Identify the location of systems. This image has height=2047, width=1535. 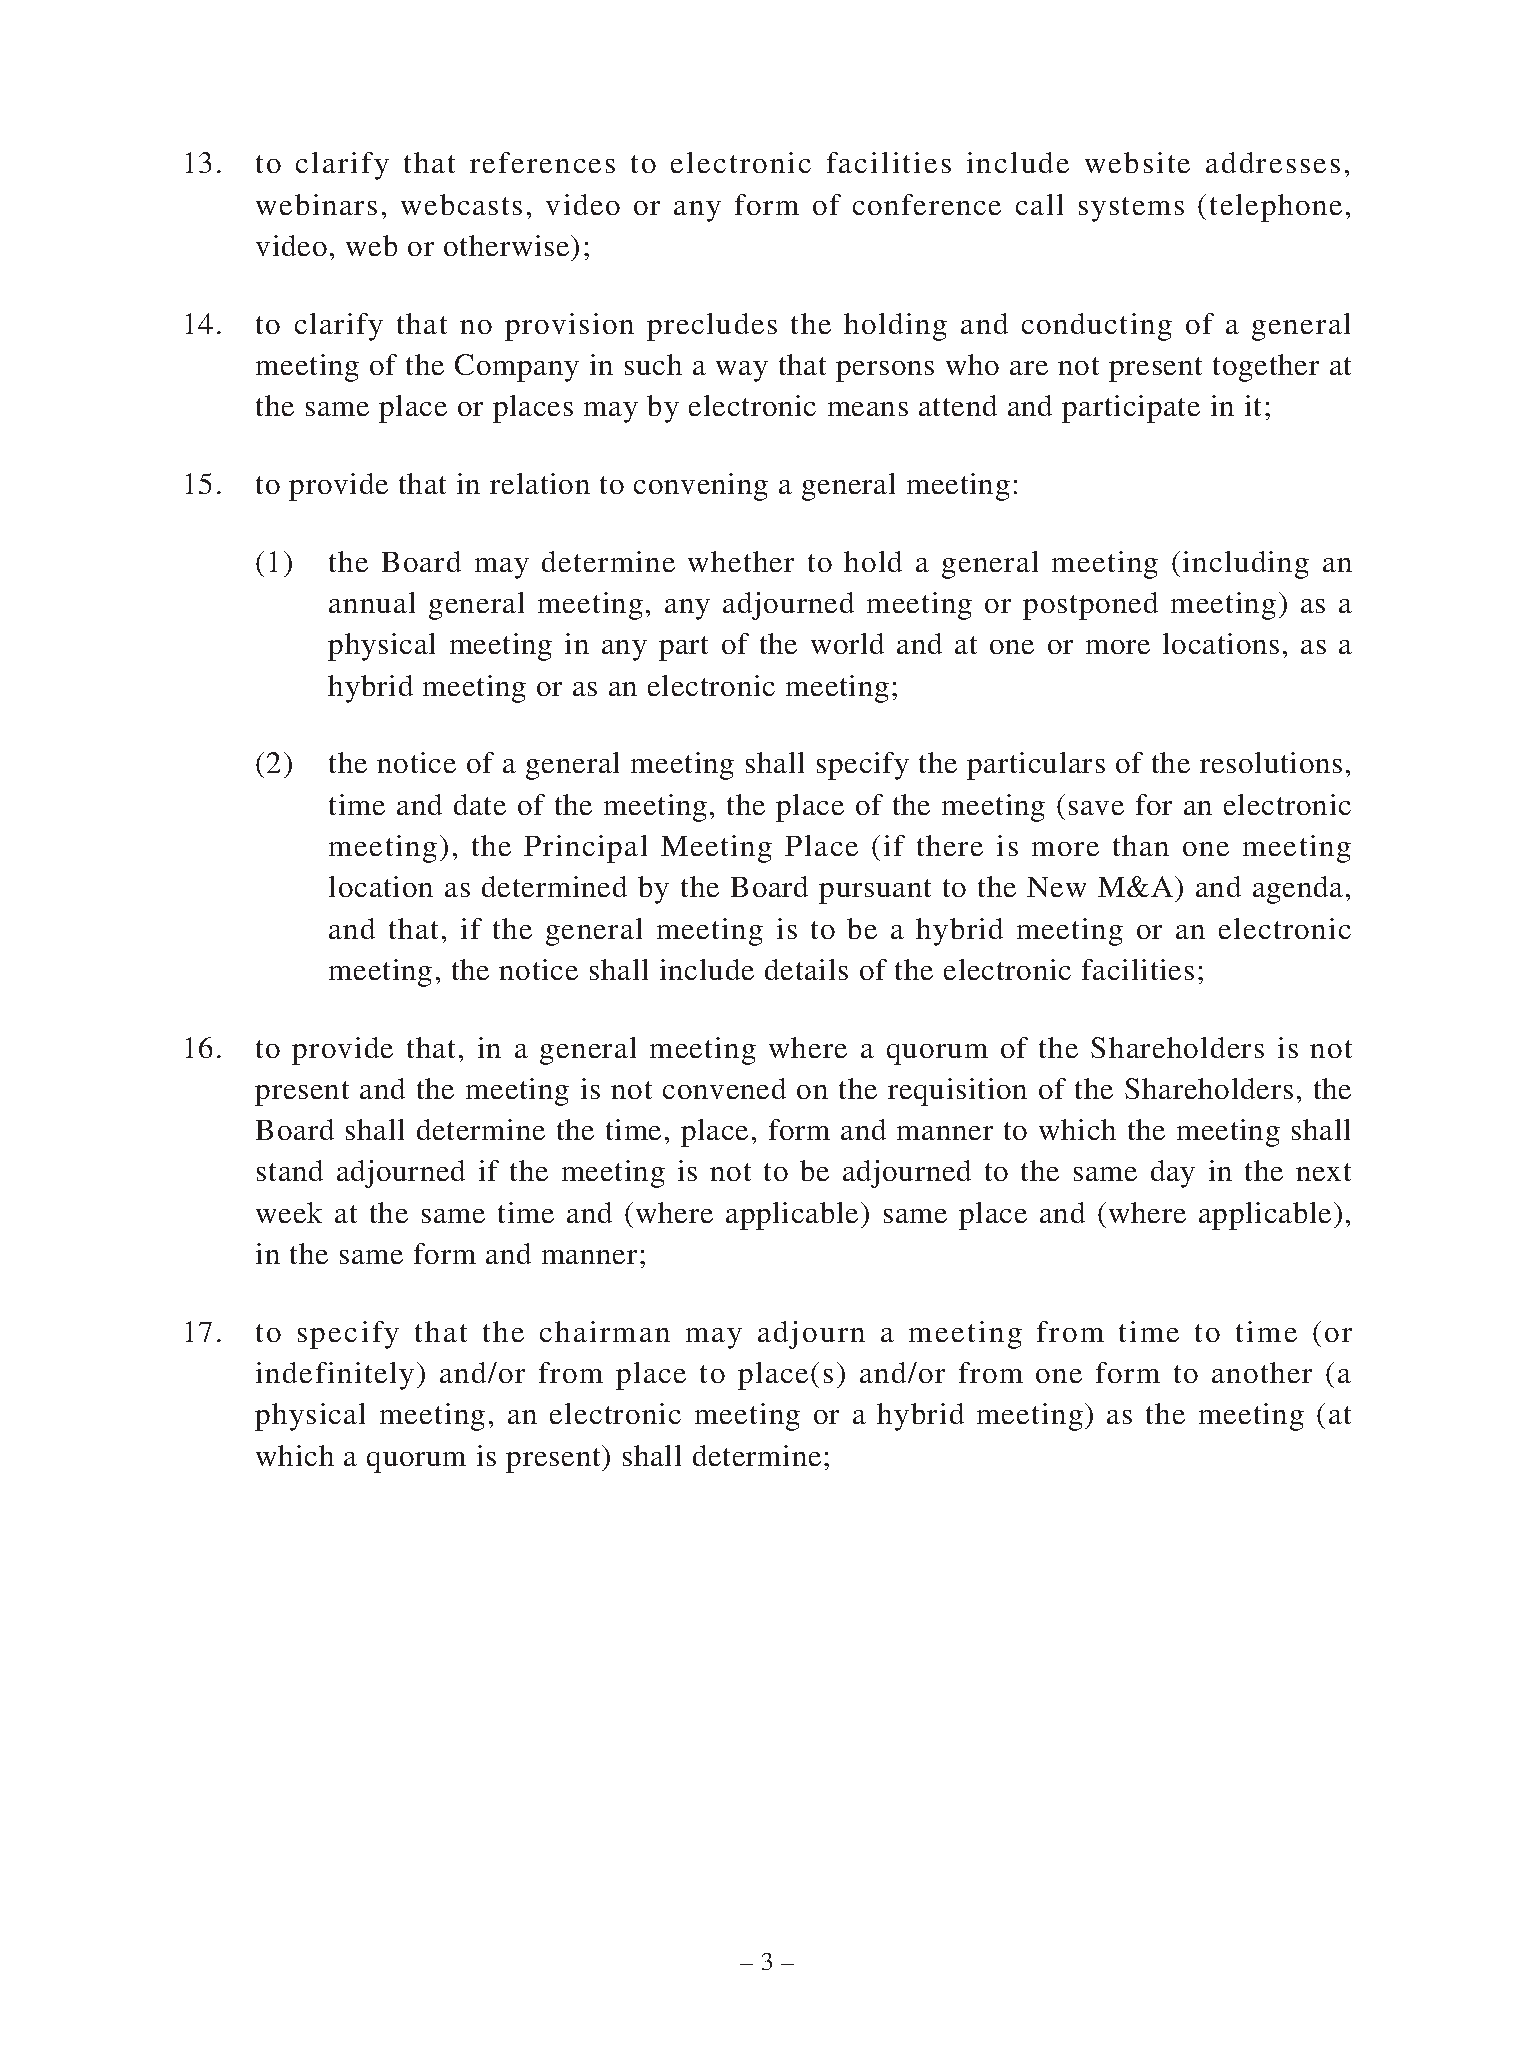
(1131, 209).
